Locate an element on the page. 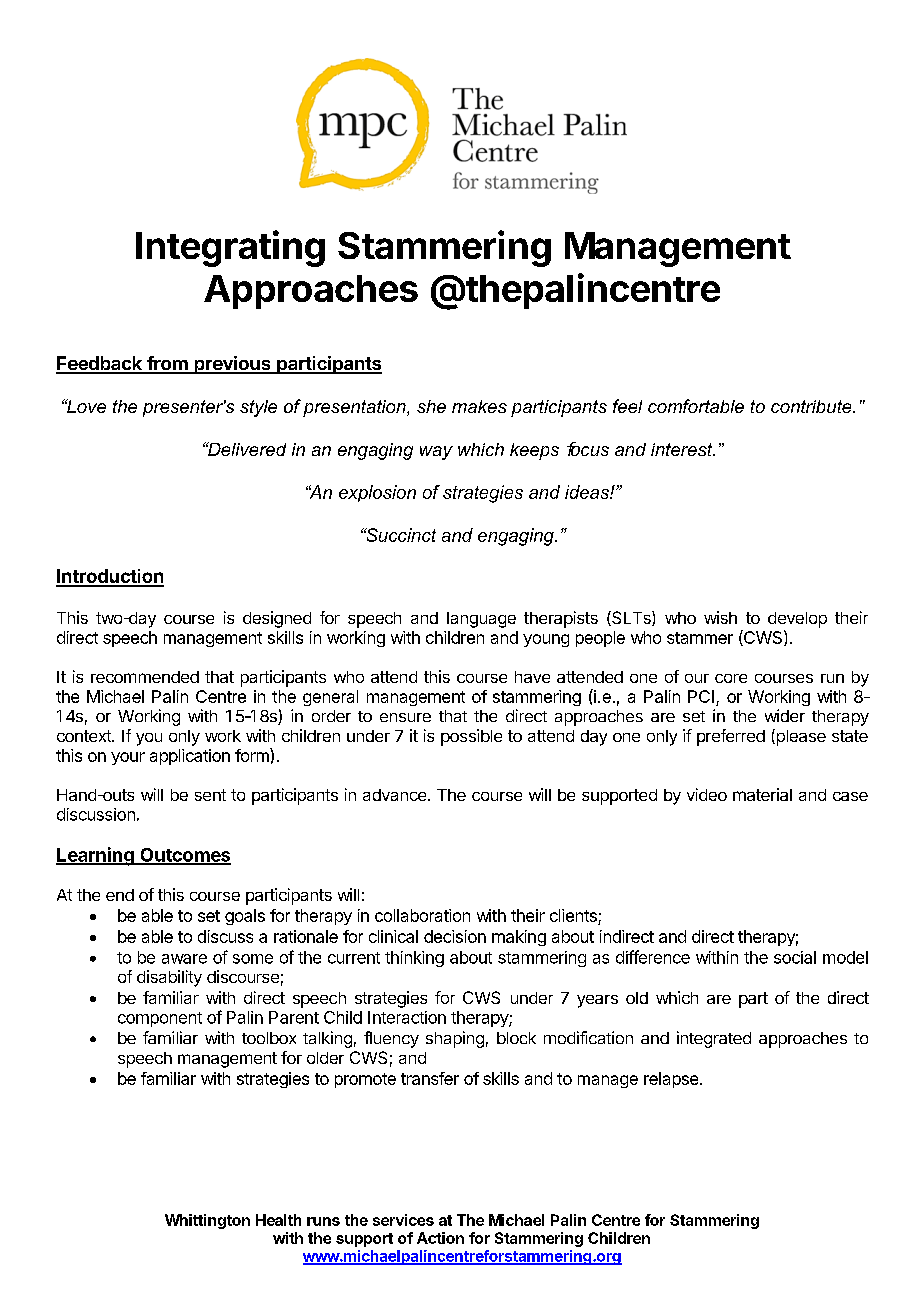 The width and height of the document is (924, 1308). wish is located at coordinates (720, 617).
